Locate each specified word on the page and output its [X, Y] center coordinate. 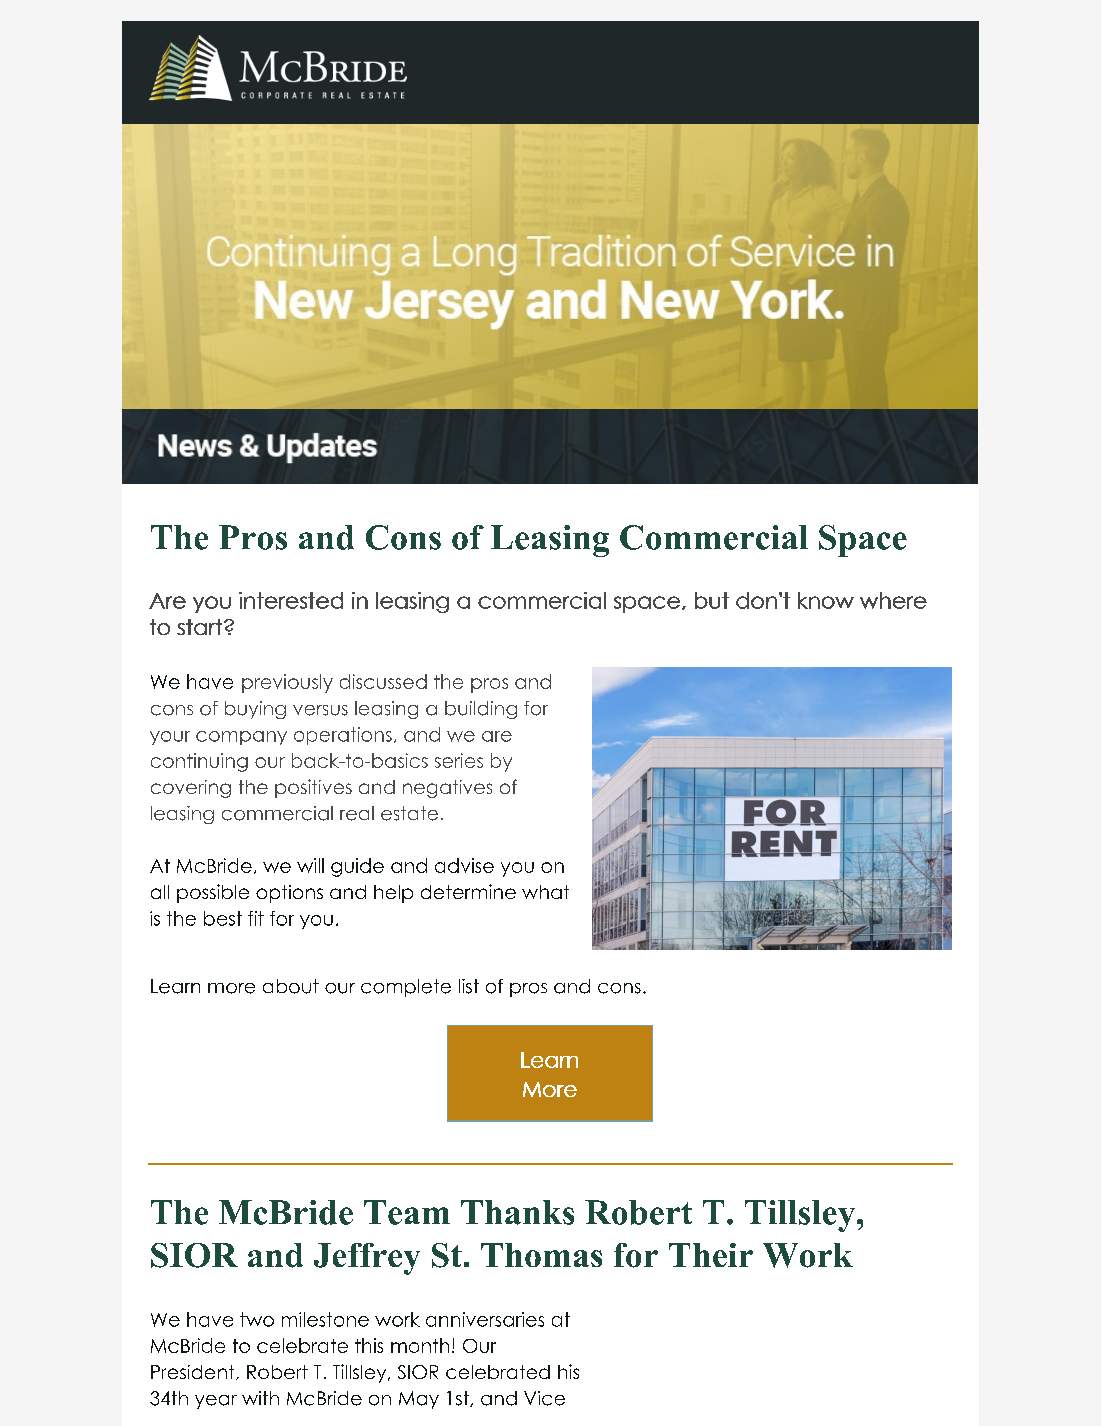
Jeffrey [367, 1259]
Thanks [517, 1212]
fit [256, 918]
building [481, 710]
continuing [199, 762]
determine [468, 891]
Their [711, 1255]
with [260, 1398]
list [469, 986]
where [893, 600]
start [199, 627]
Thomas [541, 1255]
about [291, 986]
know [826, 600]
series [459, 760]
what [545, 892]
